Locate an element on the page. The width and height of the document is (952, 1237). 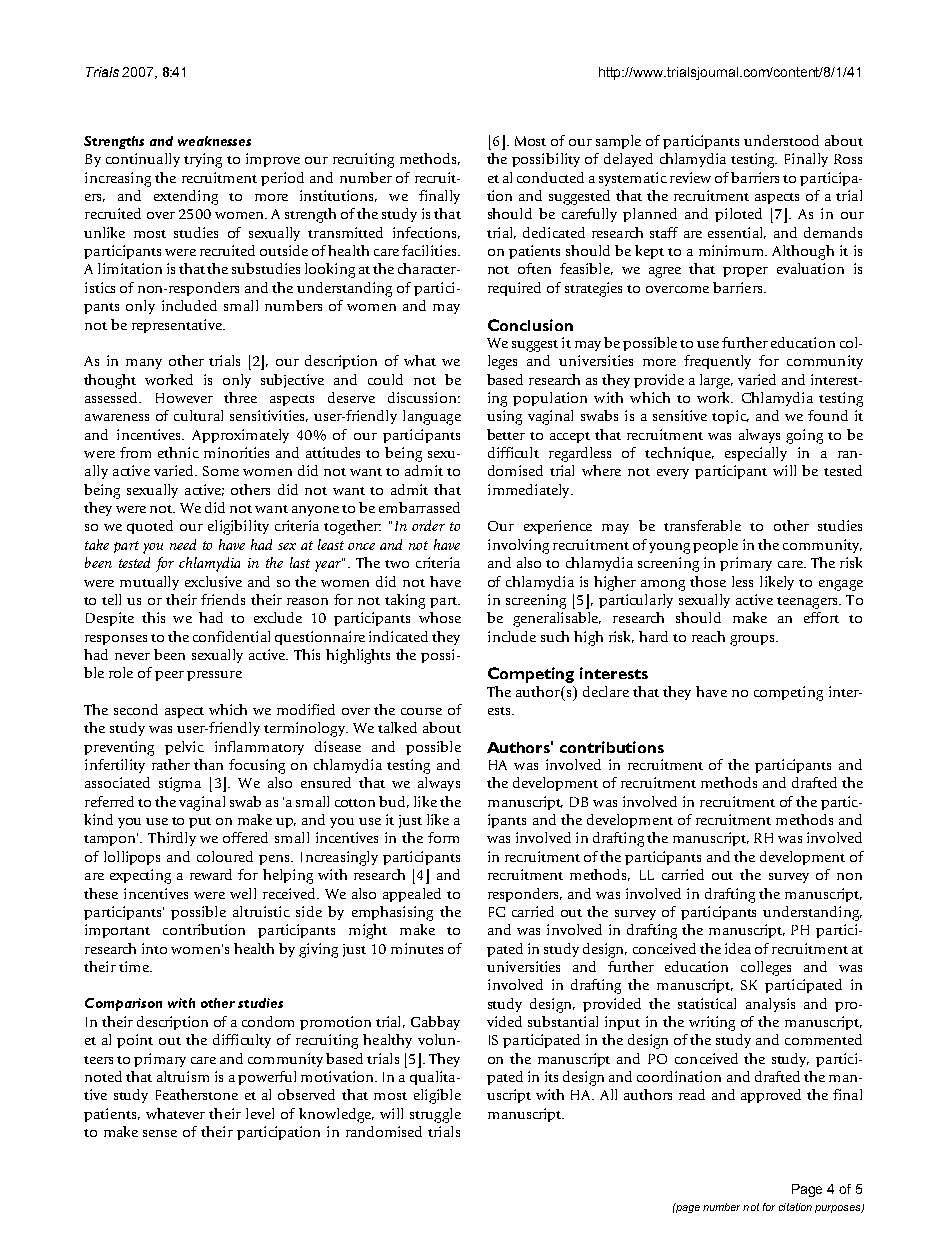
However is located at coordinates (184, 398).
